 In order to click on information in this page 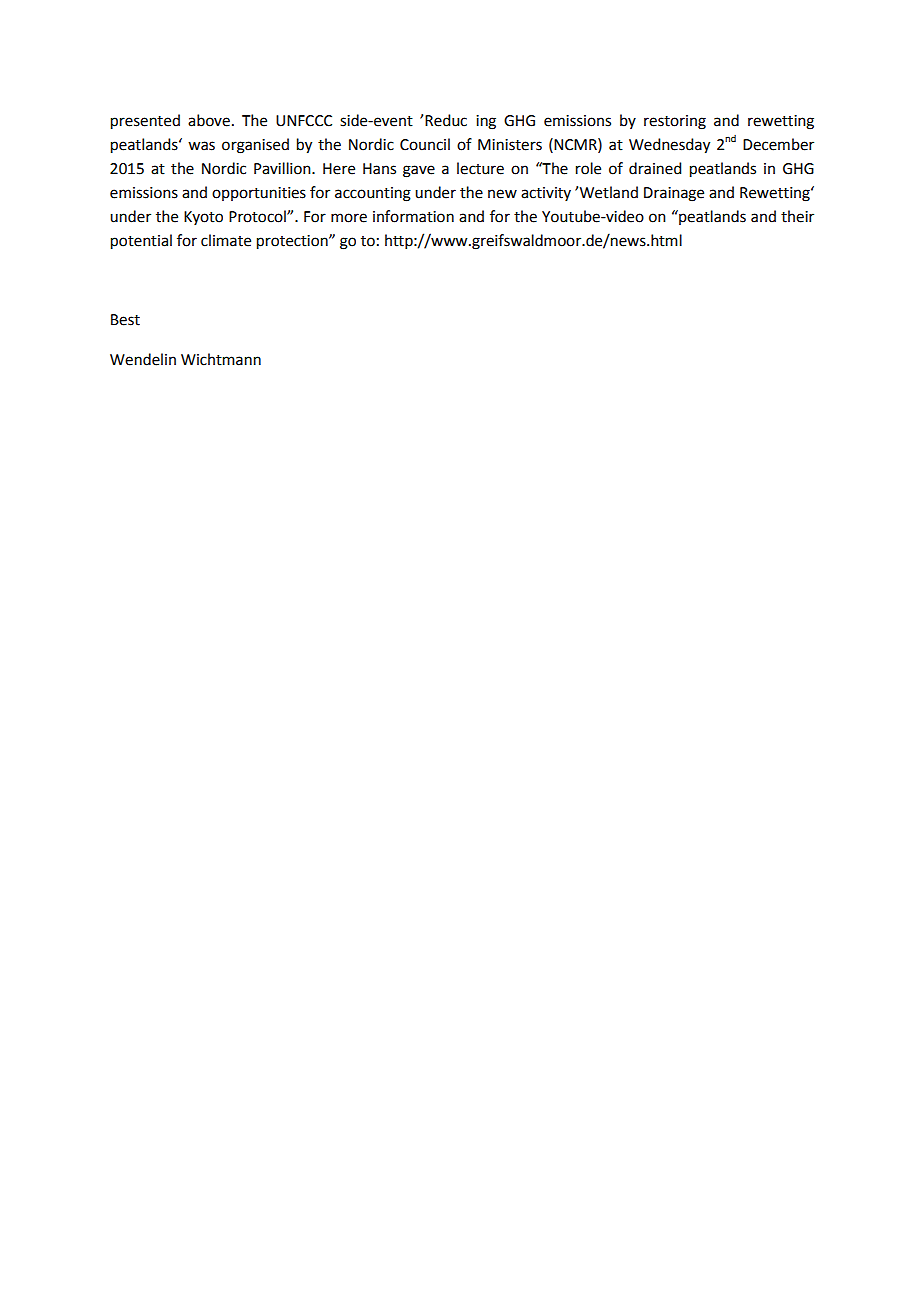, I will do `click(413, 216)`.
